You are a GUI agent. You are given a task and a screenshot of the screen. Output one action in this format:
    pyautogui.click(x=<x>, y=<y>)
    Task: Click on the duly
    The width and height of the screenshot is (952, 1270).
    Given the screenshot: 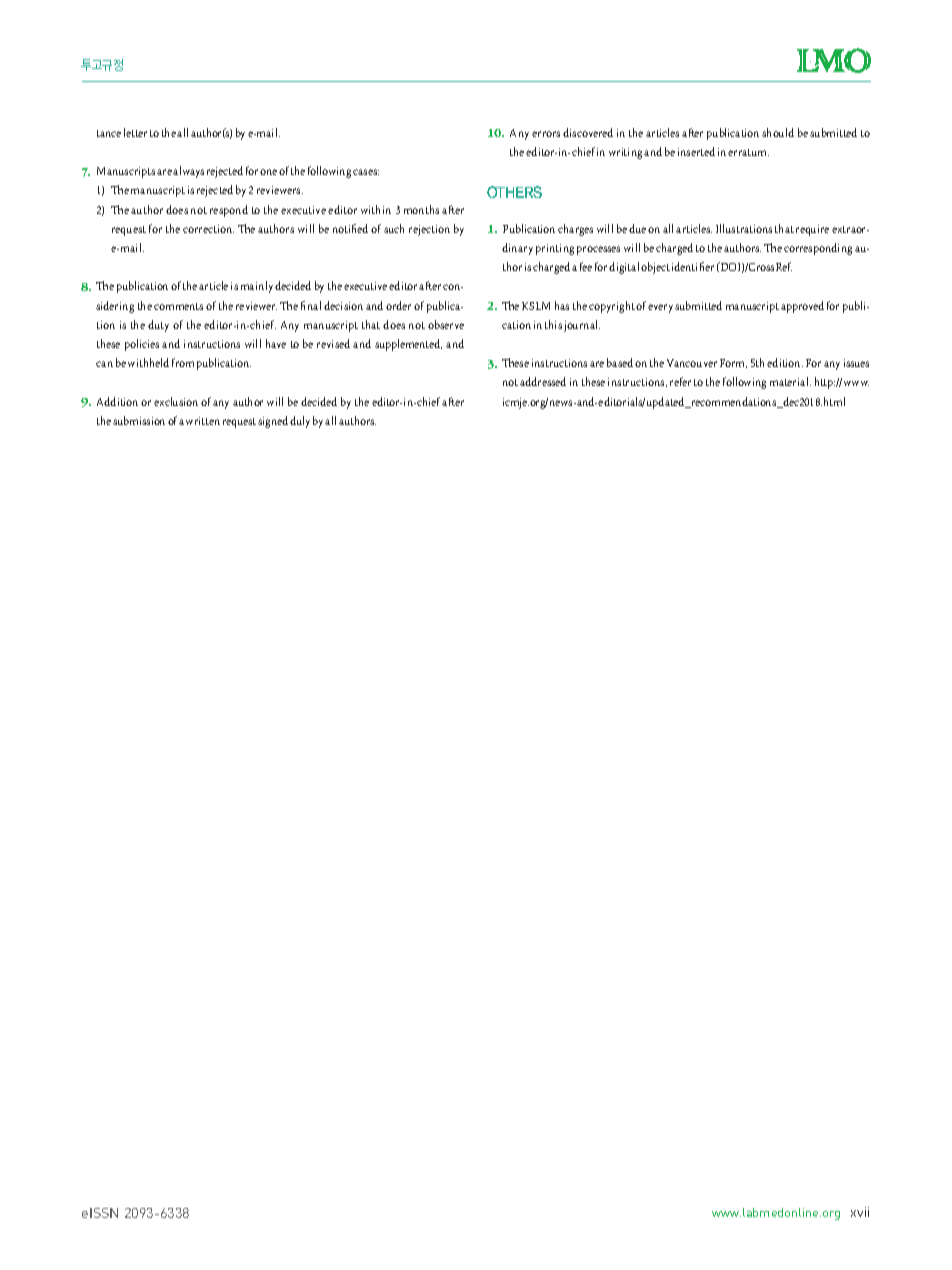 What is the action you would take?
    pyautogui.click(x=300, y=422)
